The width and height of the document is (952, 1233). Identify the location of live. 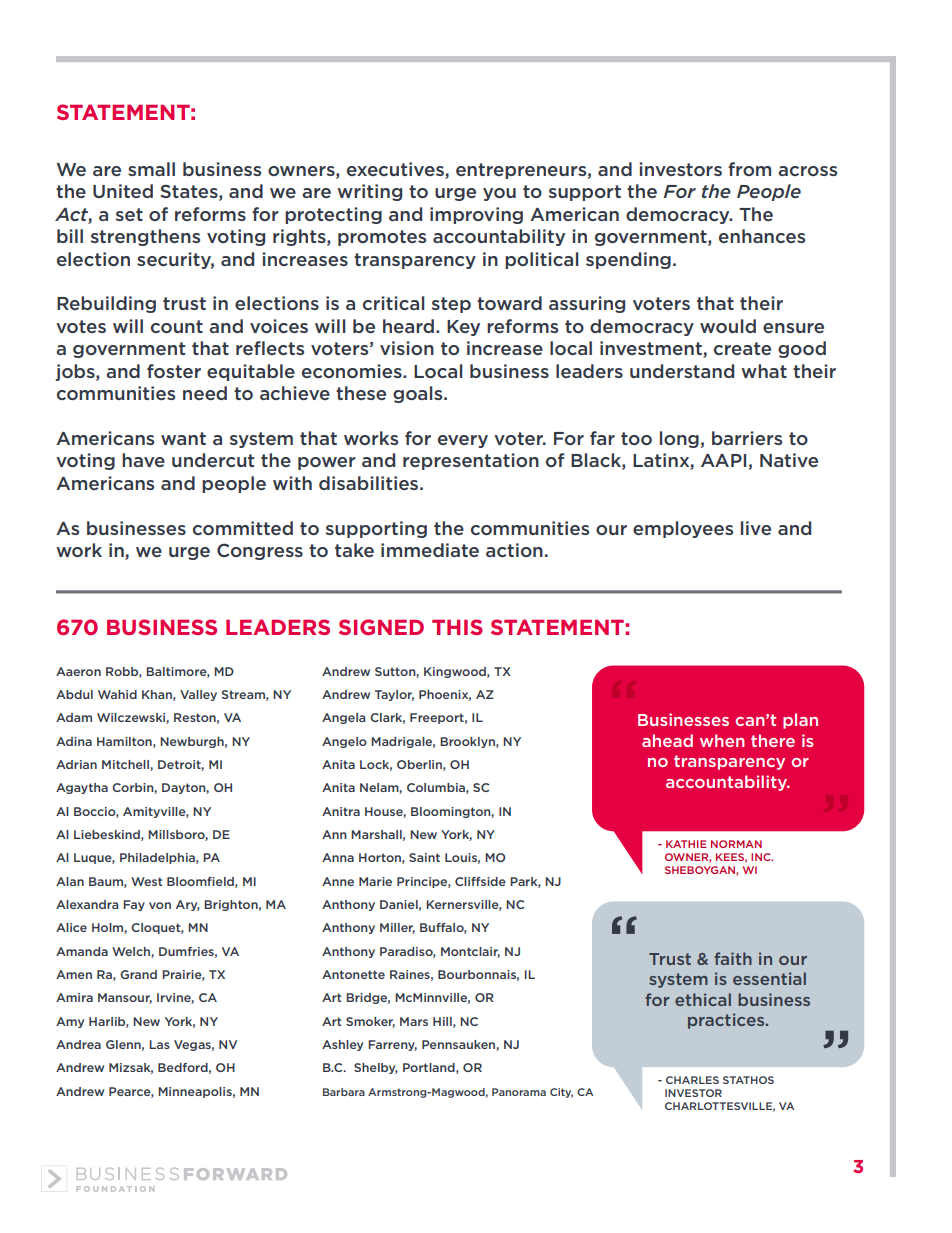
(756, 528).
